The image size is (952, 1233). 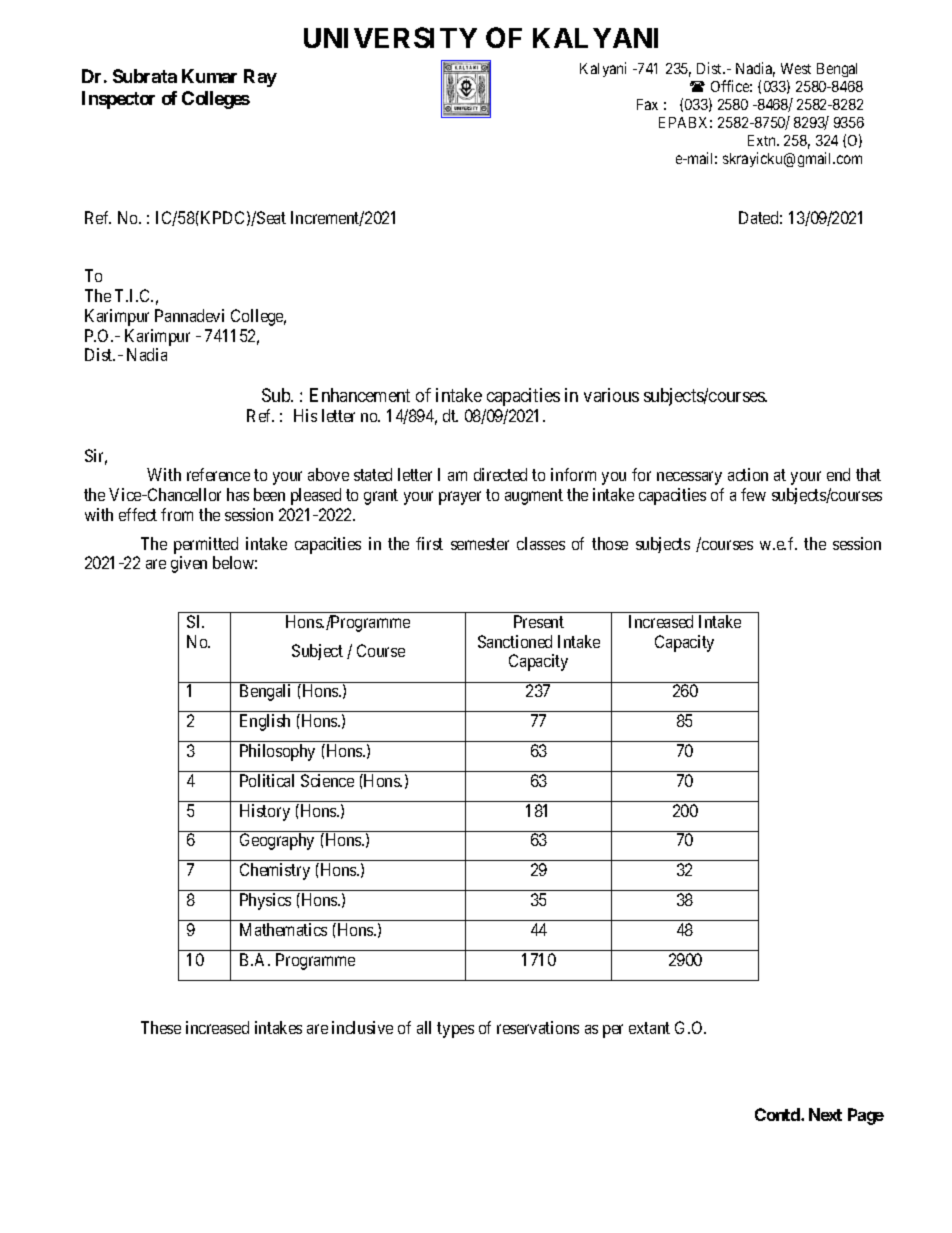 I want to click on UNIVERSITY, so click(x=390, y=37).
